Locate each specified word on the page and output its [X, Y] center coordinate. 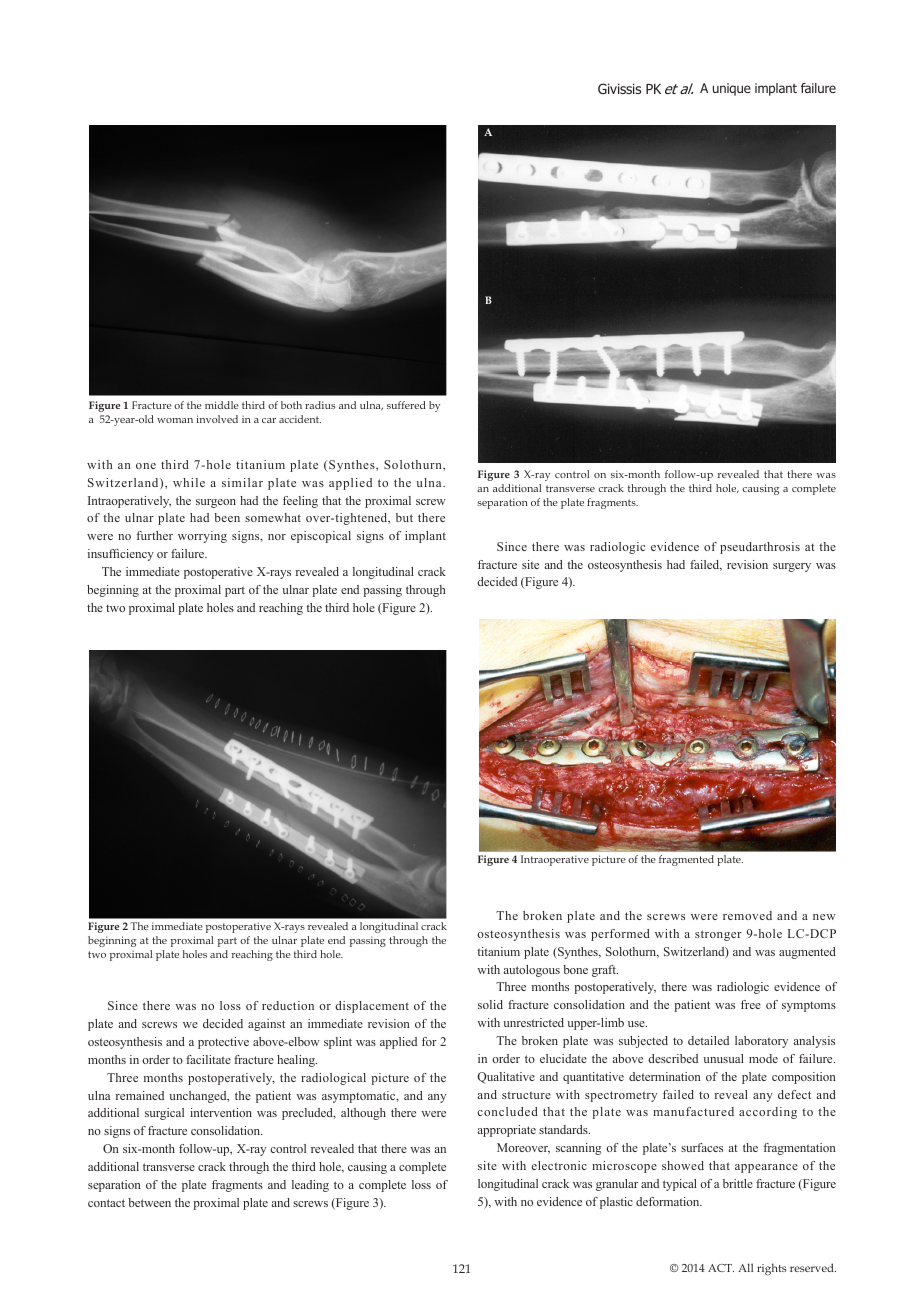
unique [732, 89]
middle [222, 405]
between [149, 1202]
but [404, 517]
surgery [792, 567]
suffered [406, 405]
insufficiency [121, 555]
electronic [559, 1165]
